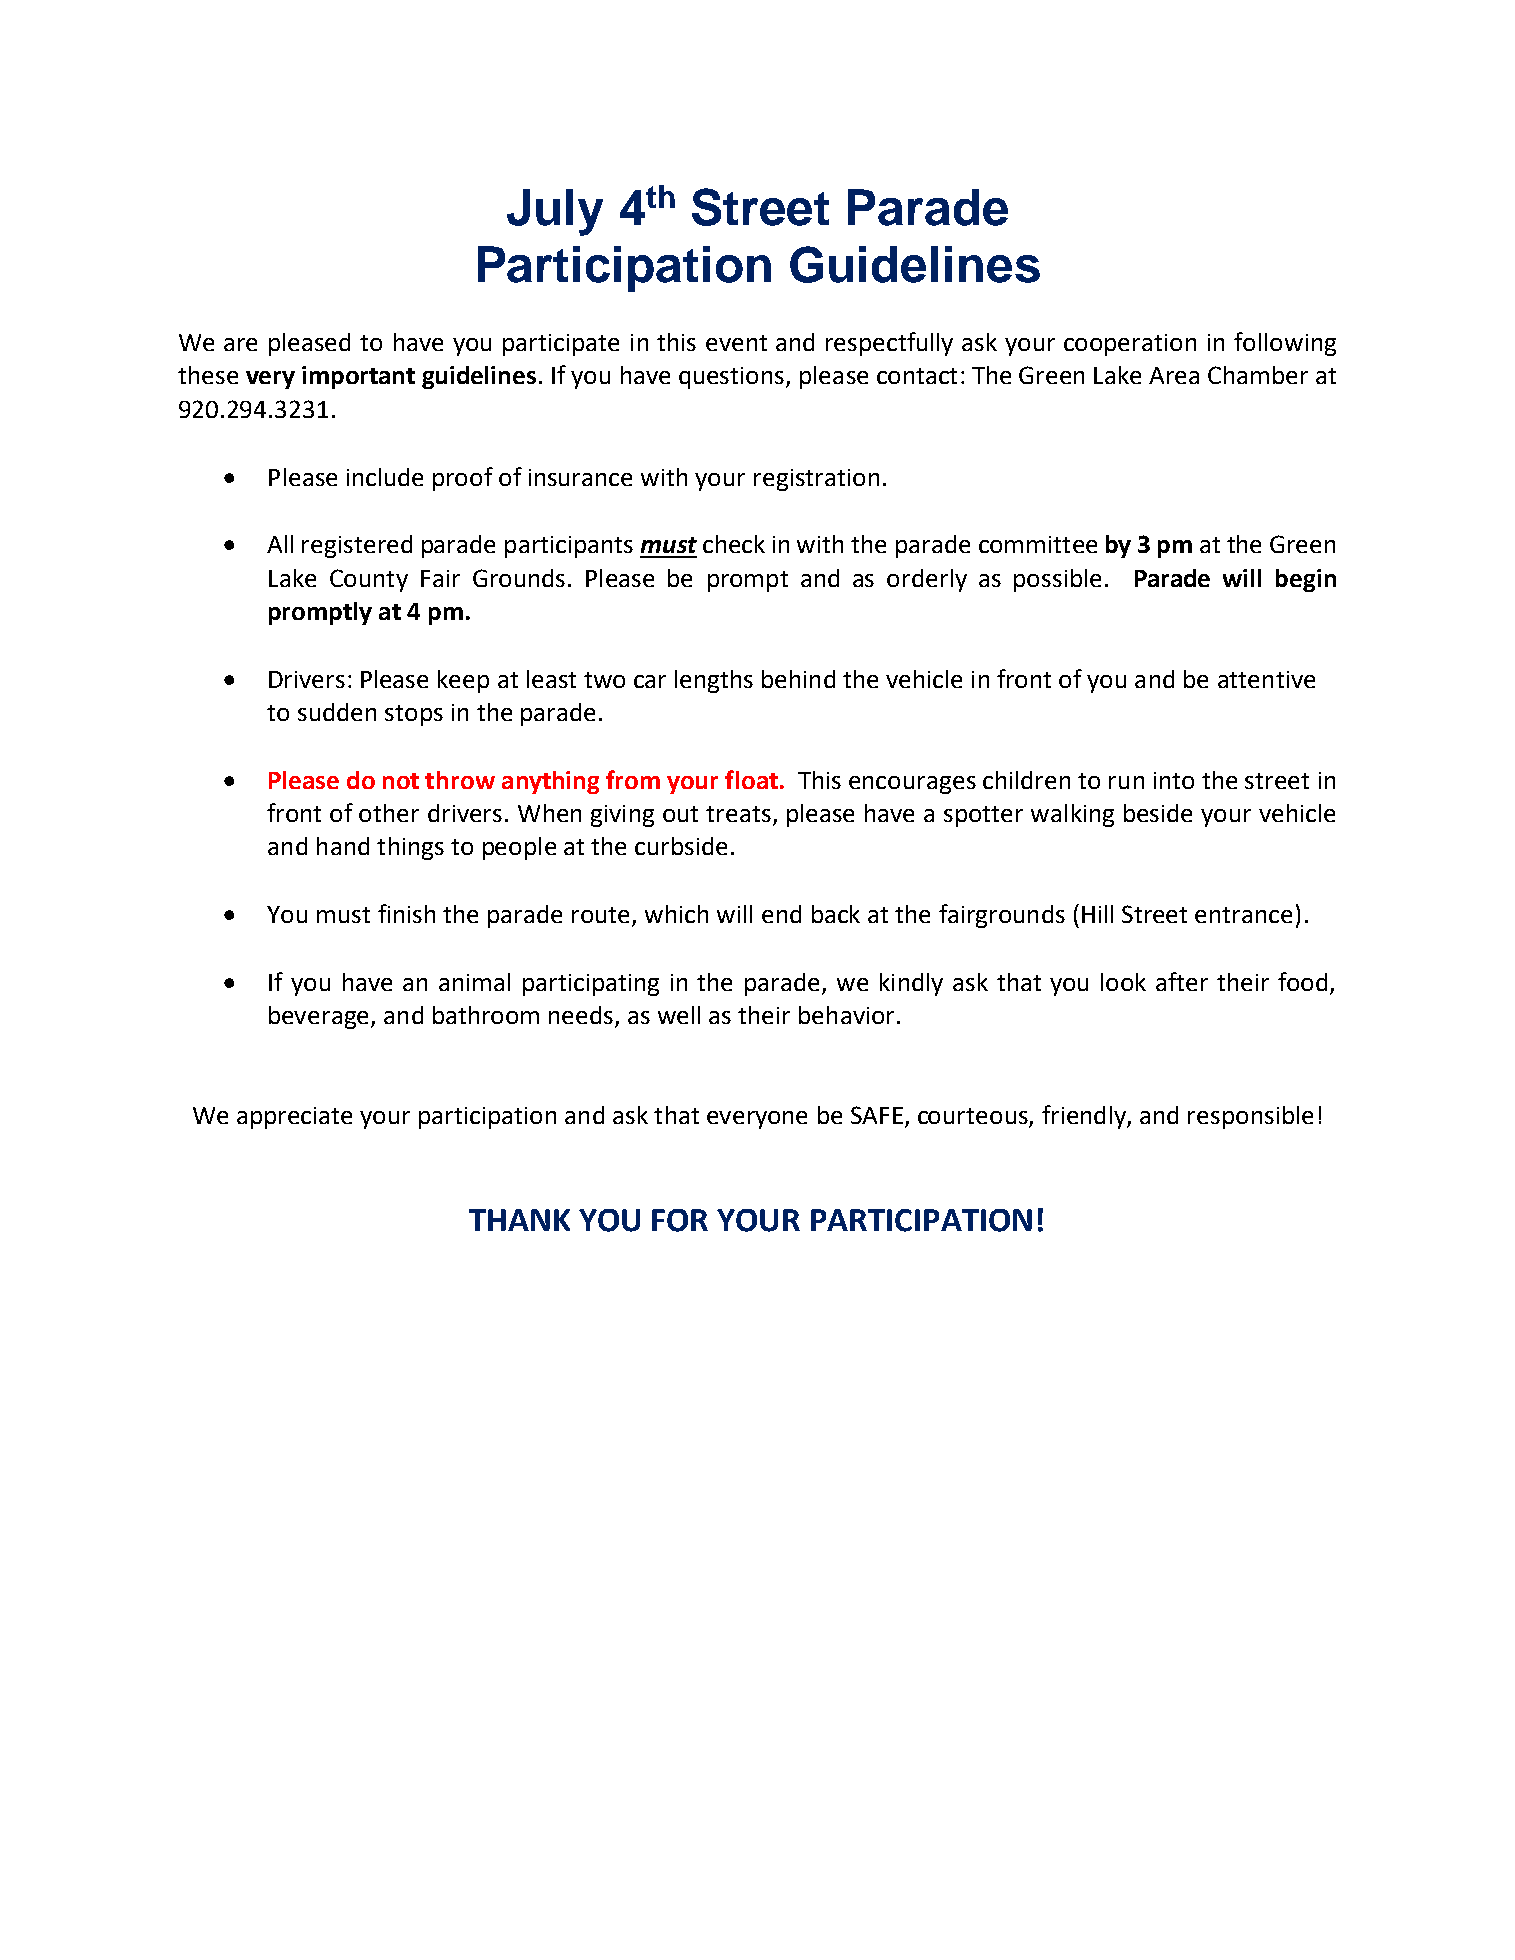  Describe the element at coordinates (318, 1017) in the screenshot. I see `beverage` at that location.
